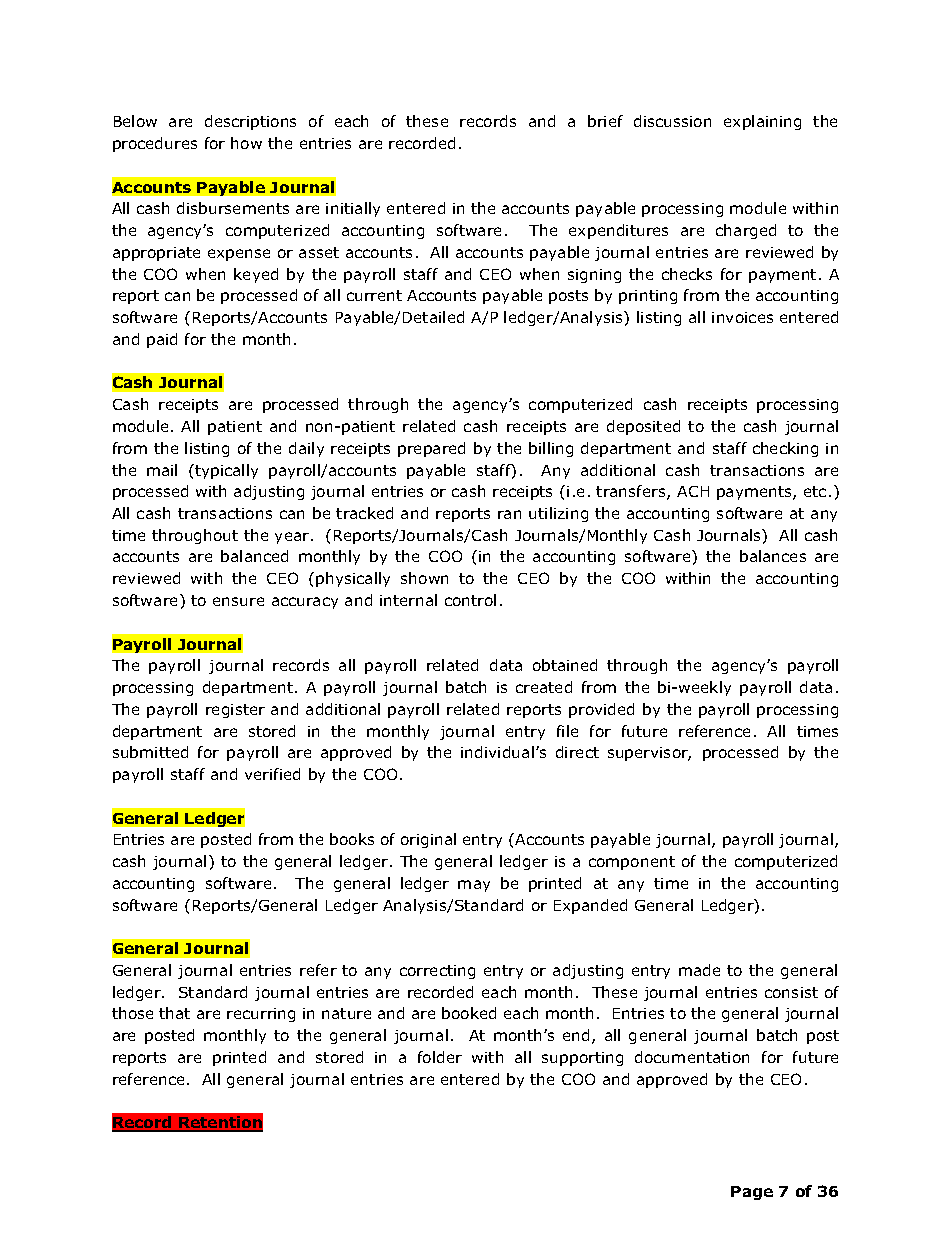 This page has width=952, height=1233. Describe the element at coordinates (250, 122) in the page. I see `descriptions` at that location.
